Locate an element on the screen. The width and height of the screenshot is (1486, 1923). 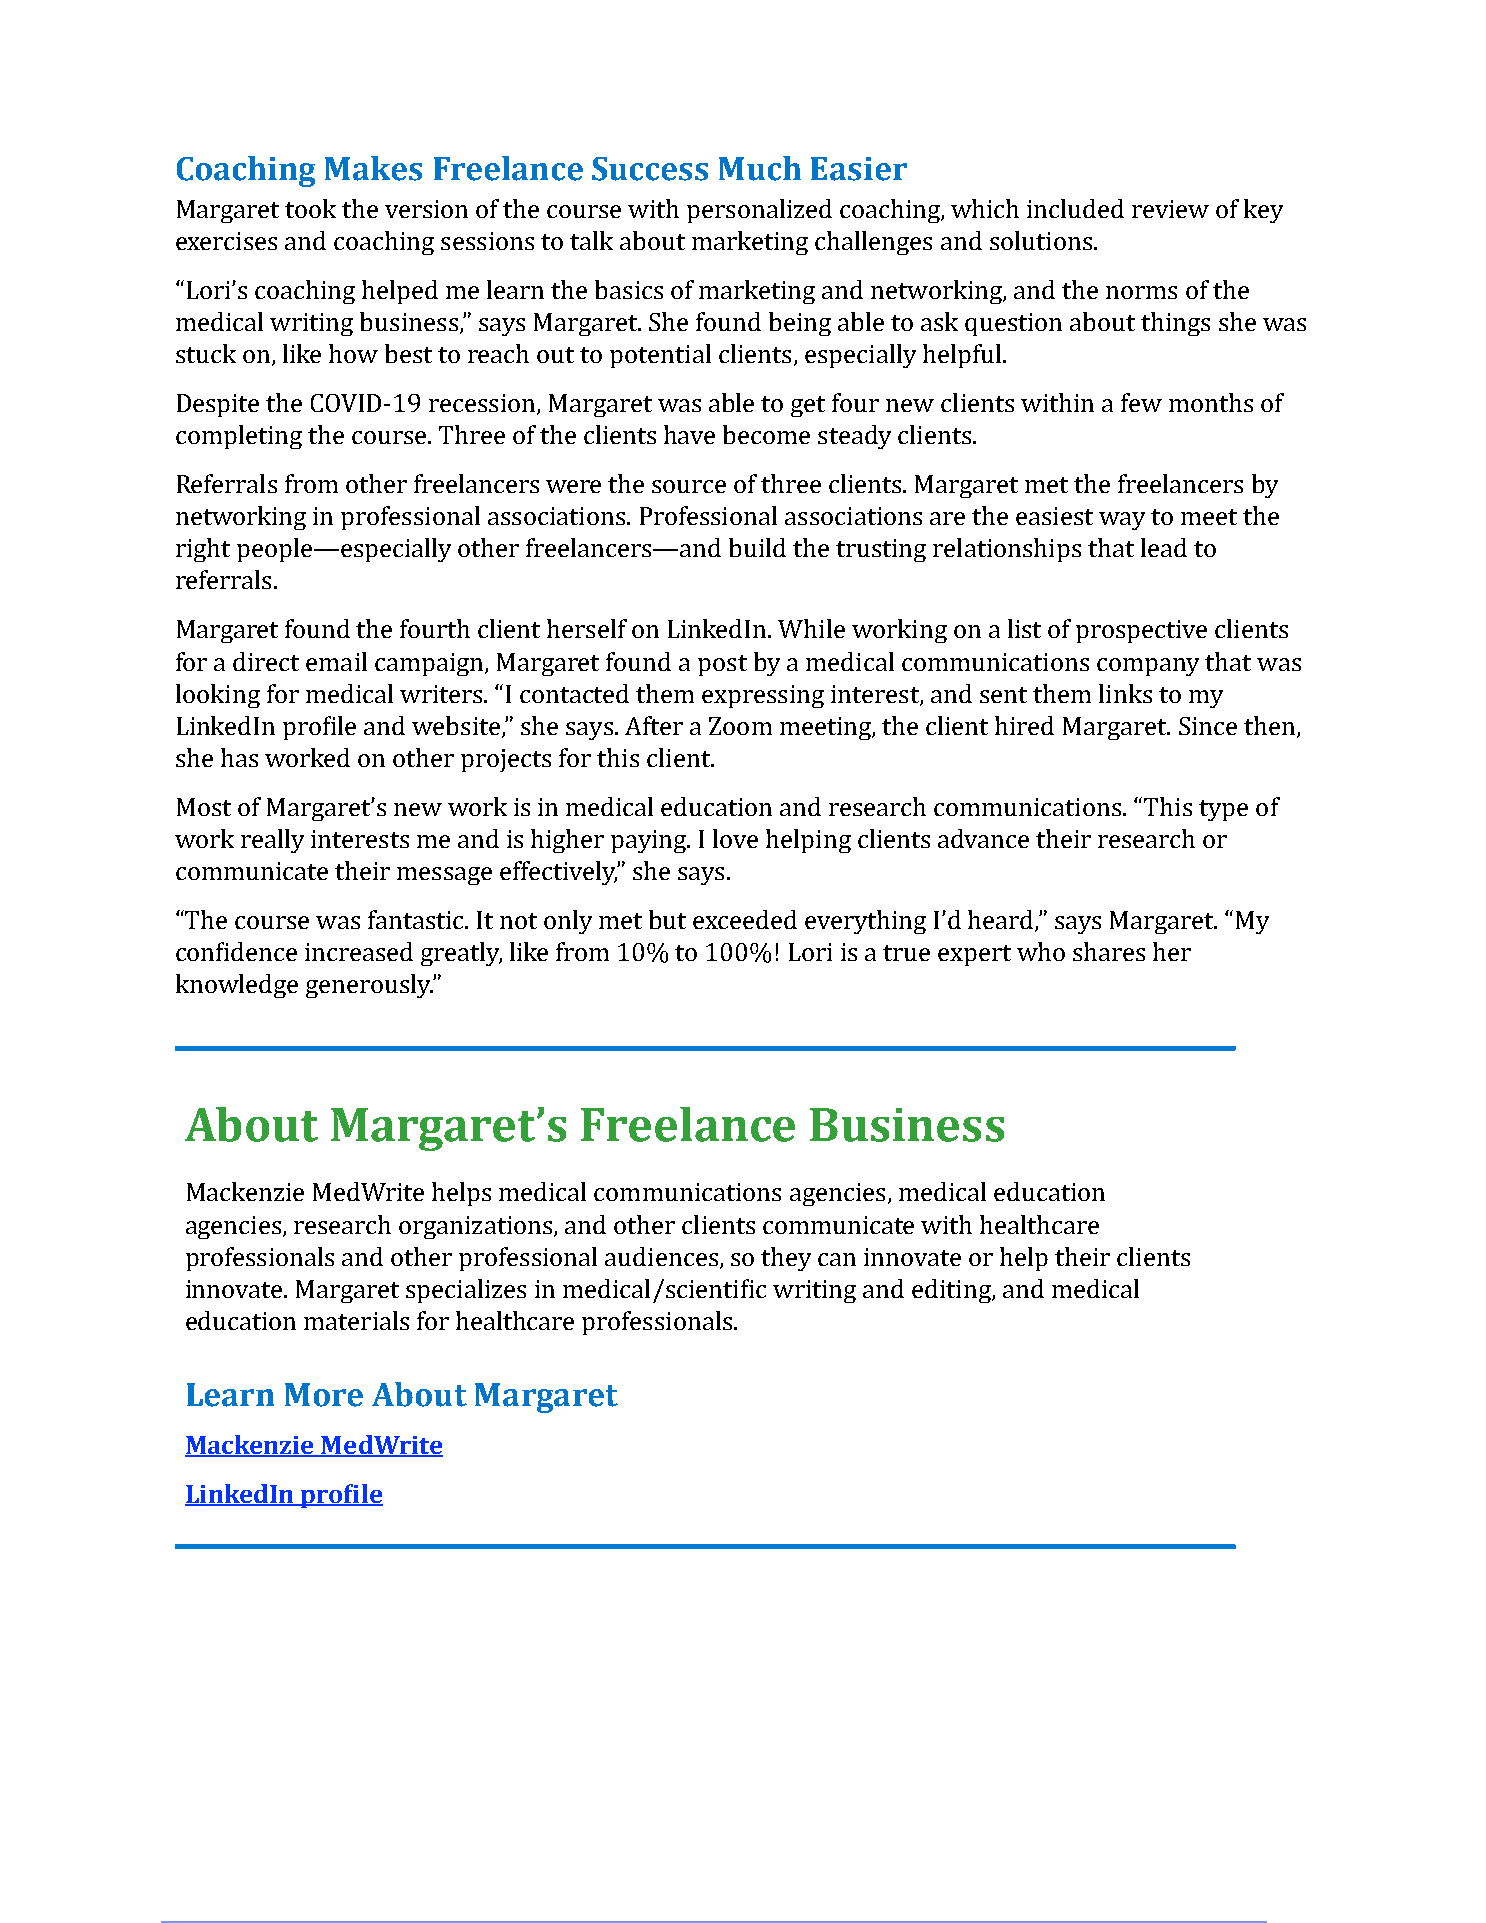
review is located at coordinates (1170, 209).
